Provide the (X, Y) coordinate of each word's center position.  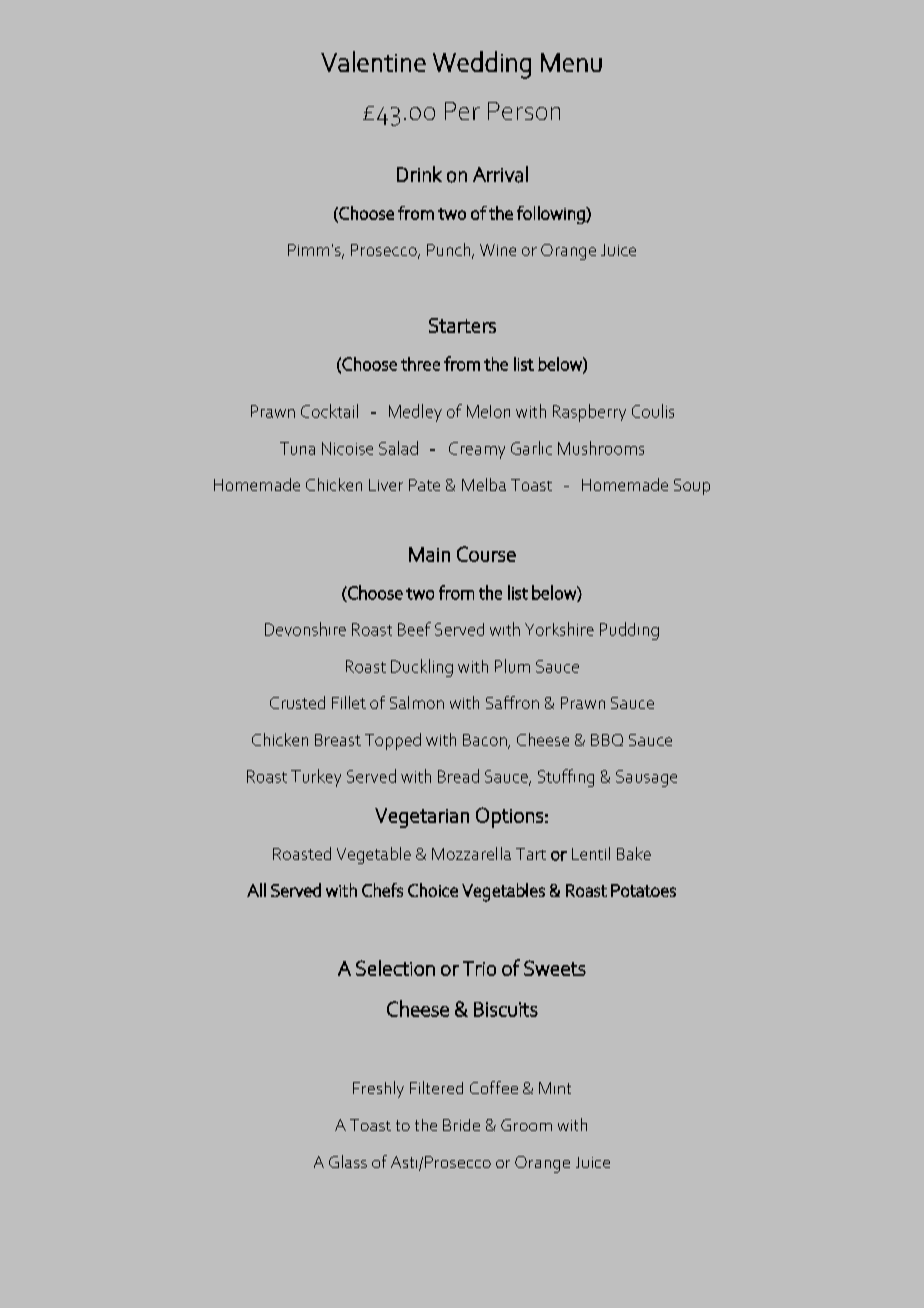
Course (486, 554)
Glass (348, 1161)
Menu (571, 62)
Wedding (482, 65)
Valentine (373, 61)
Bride (461, 1125)
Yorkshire (559, 629)
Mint (555, 1088)
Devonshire (305, 629)
